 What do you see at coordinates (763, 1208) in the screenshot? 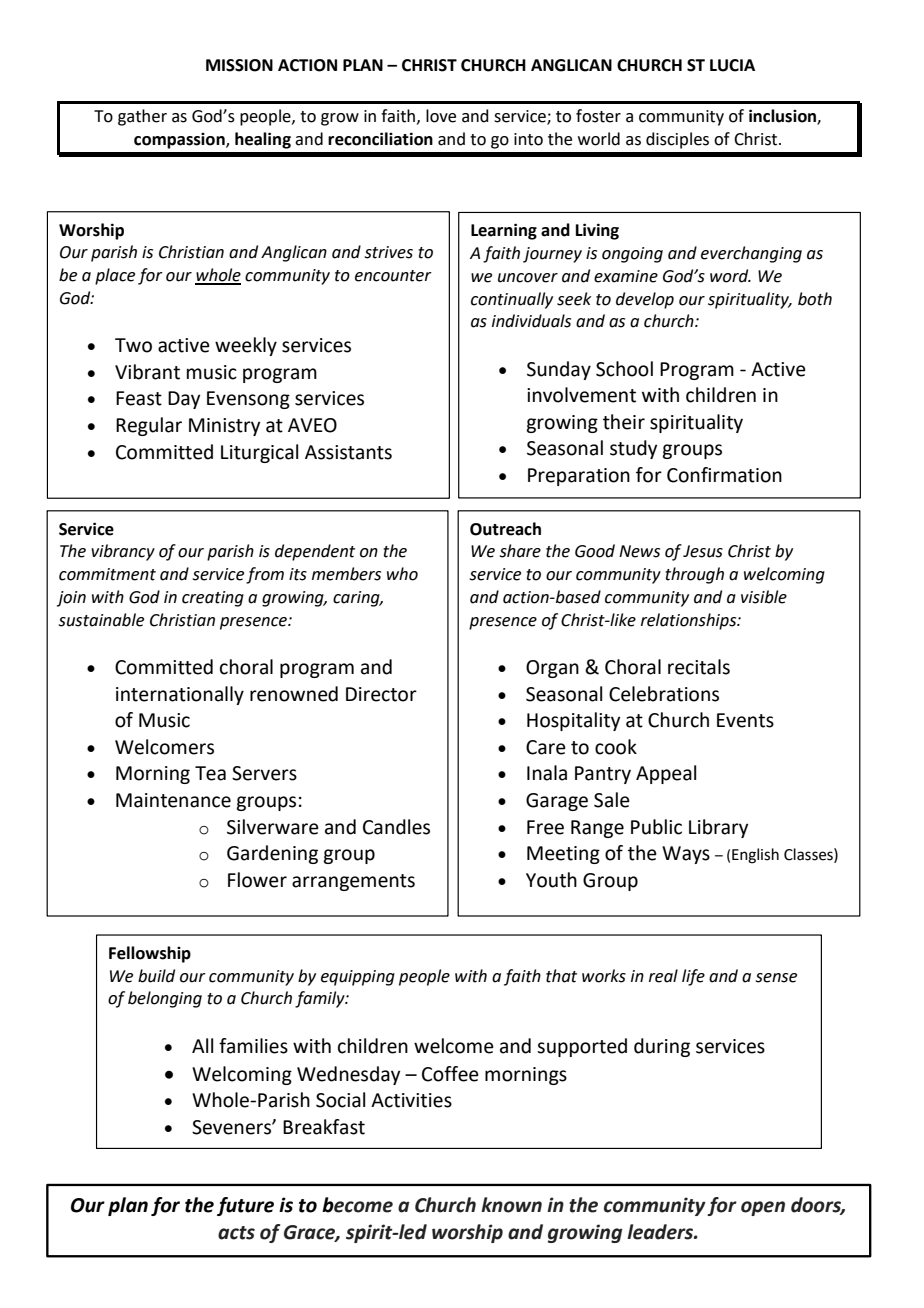
I see `open` at bounding box center [763, 1208].
